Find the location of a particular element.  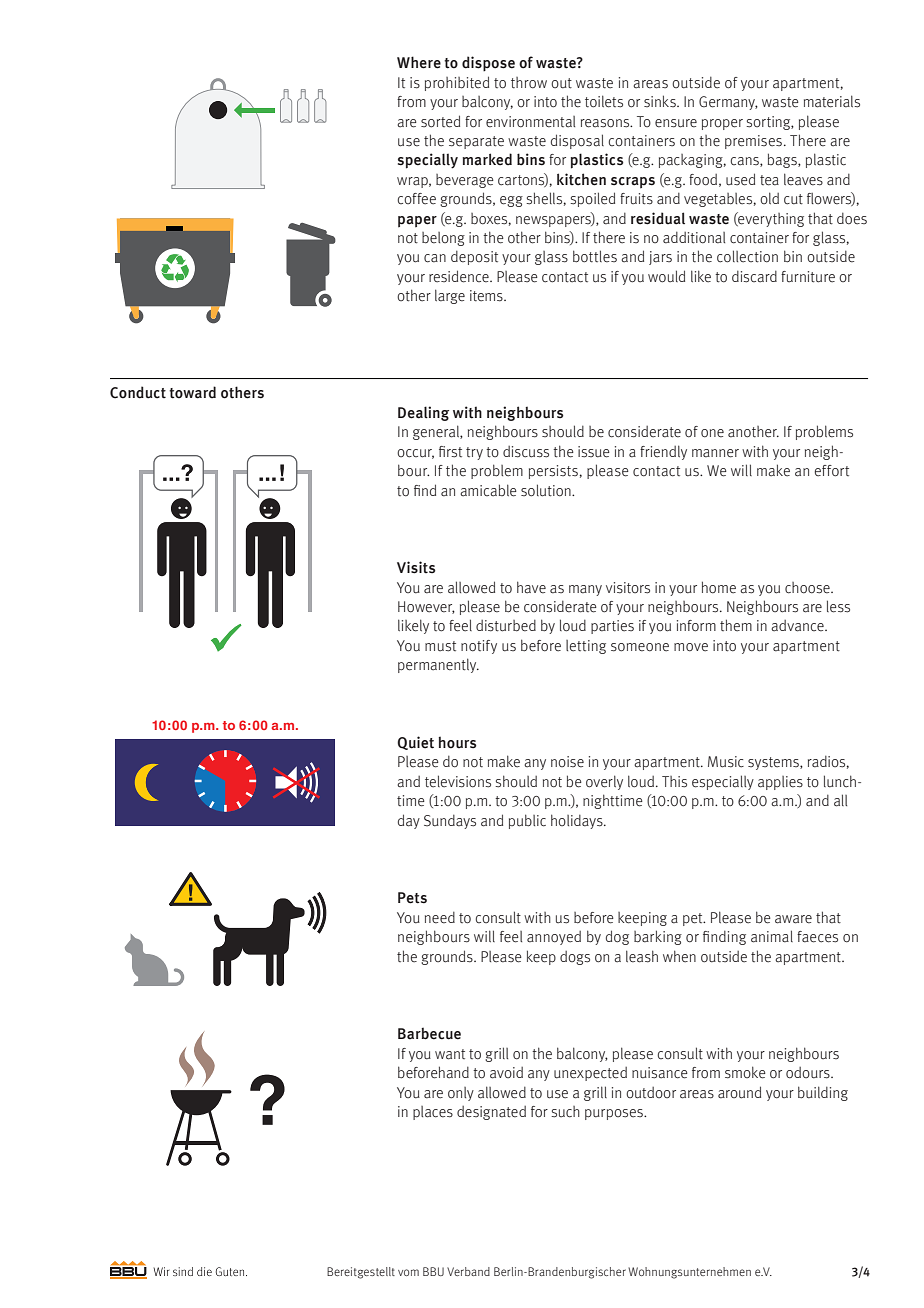

annoyed is located at coordinates (554, 938).
